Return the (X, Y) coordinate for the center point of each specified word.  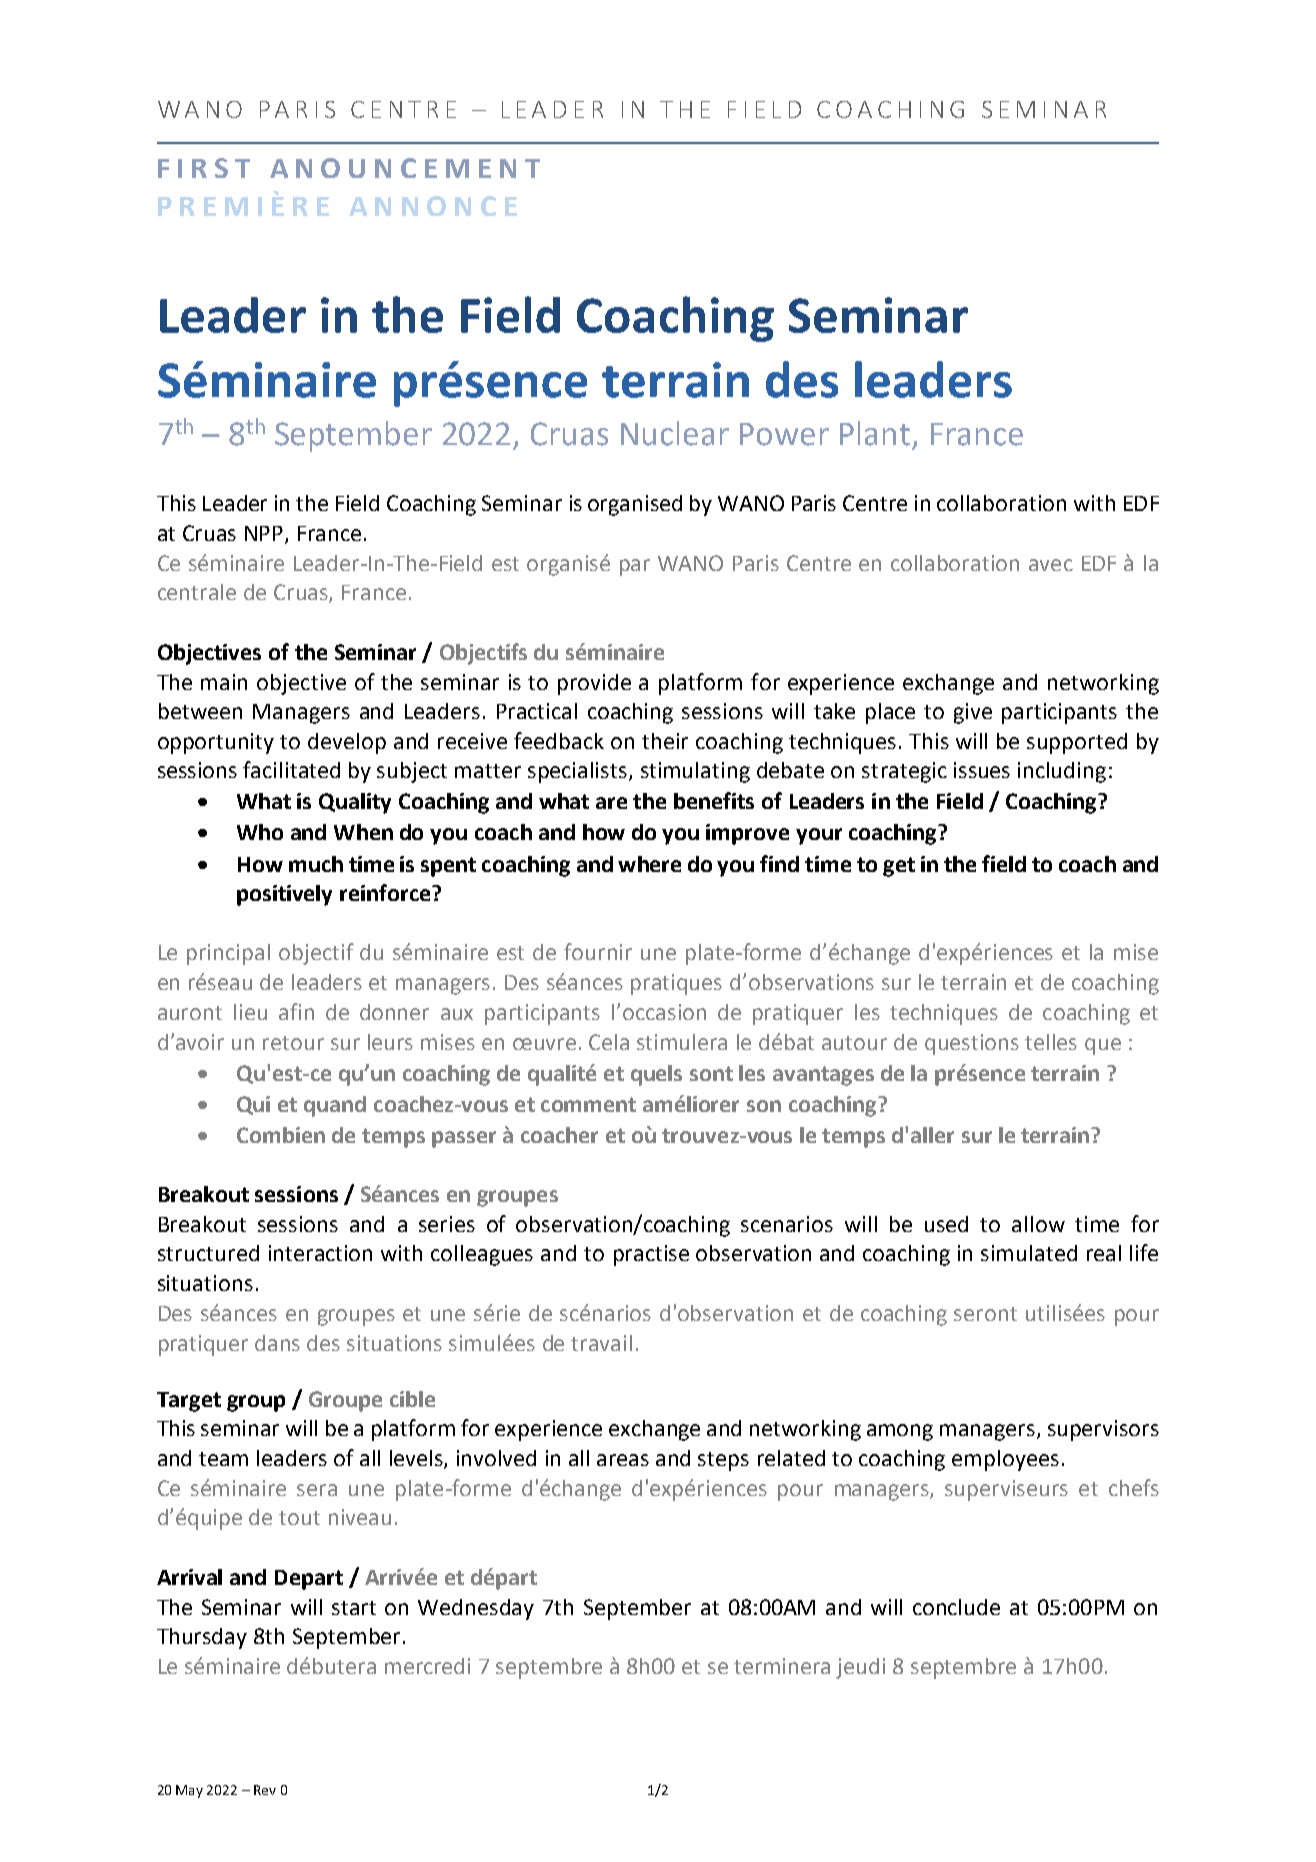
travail (601, 1343)
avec (1051, 565)
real (1104, 1253)
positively (284, 895)
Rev (265, 1790)
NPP (264, 533)
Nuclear (675, 433)
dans (277, 1343)
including (1062, 772)
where (649, 864)
